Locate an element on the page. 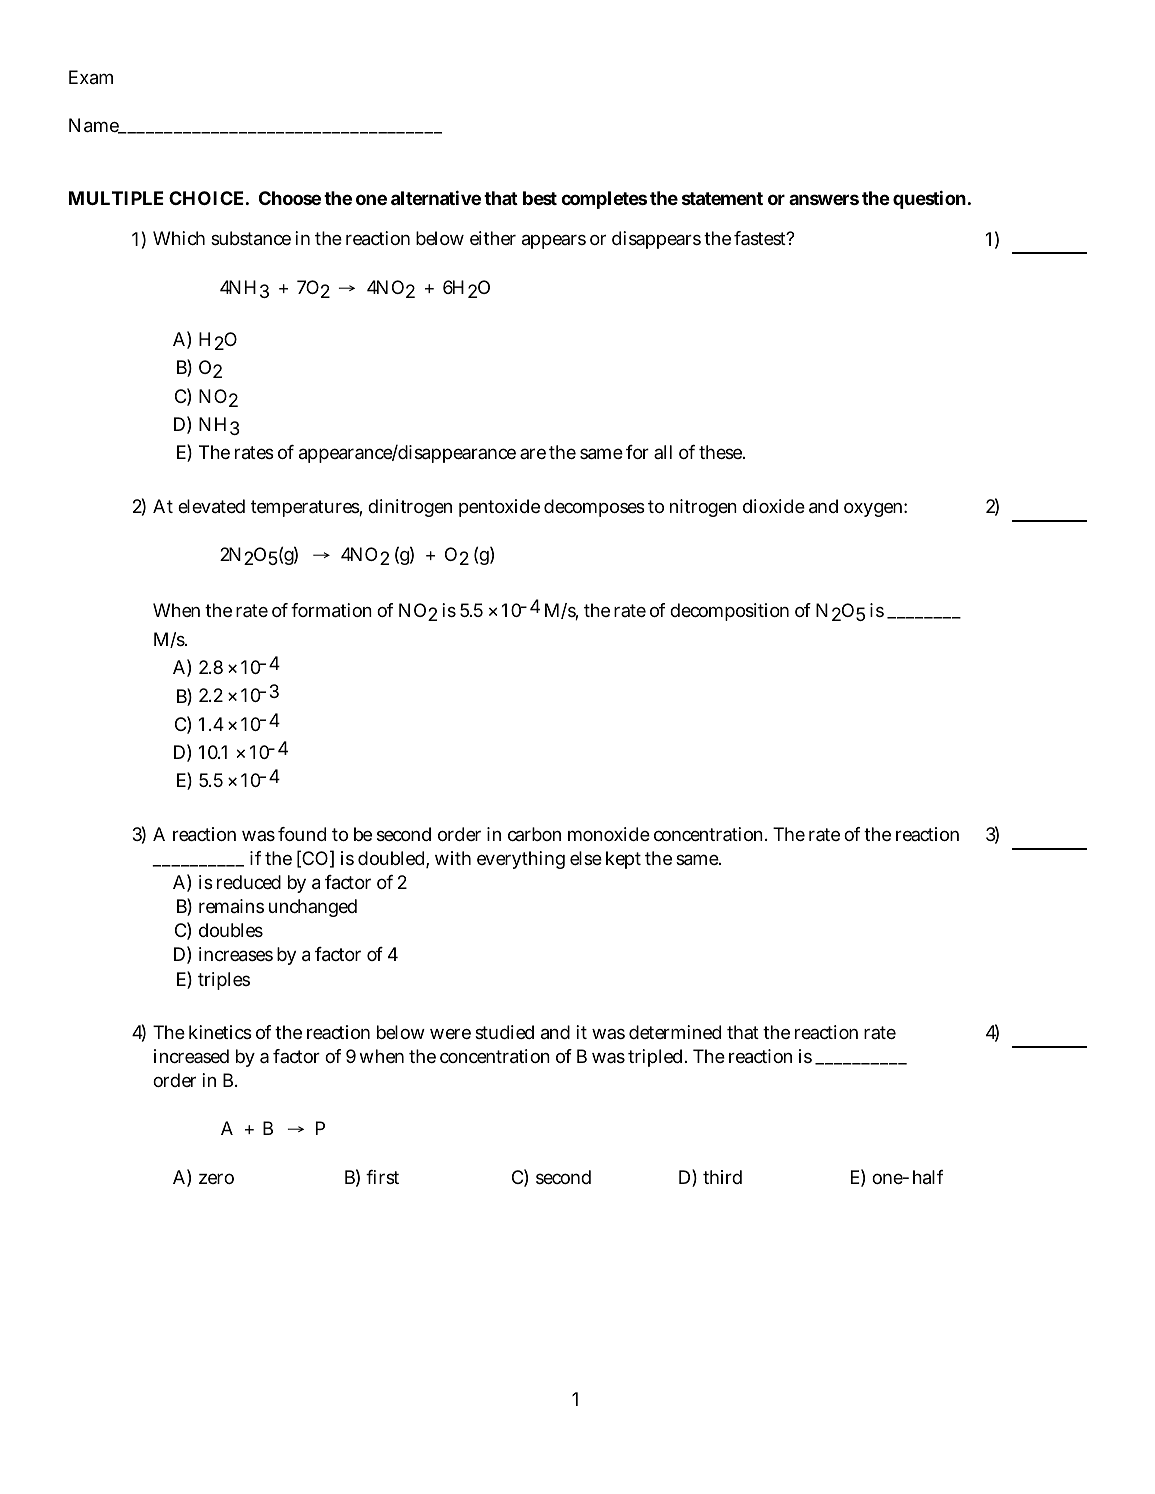 The image size is (1155, 1494). kept is located at coordinates (623, 860).
